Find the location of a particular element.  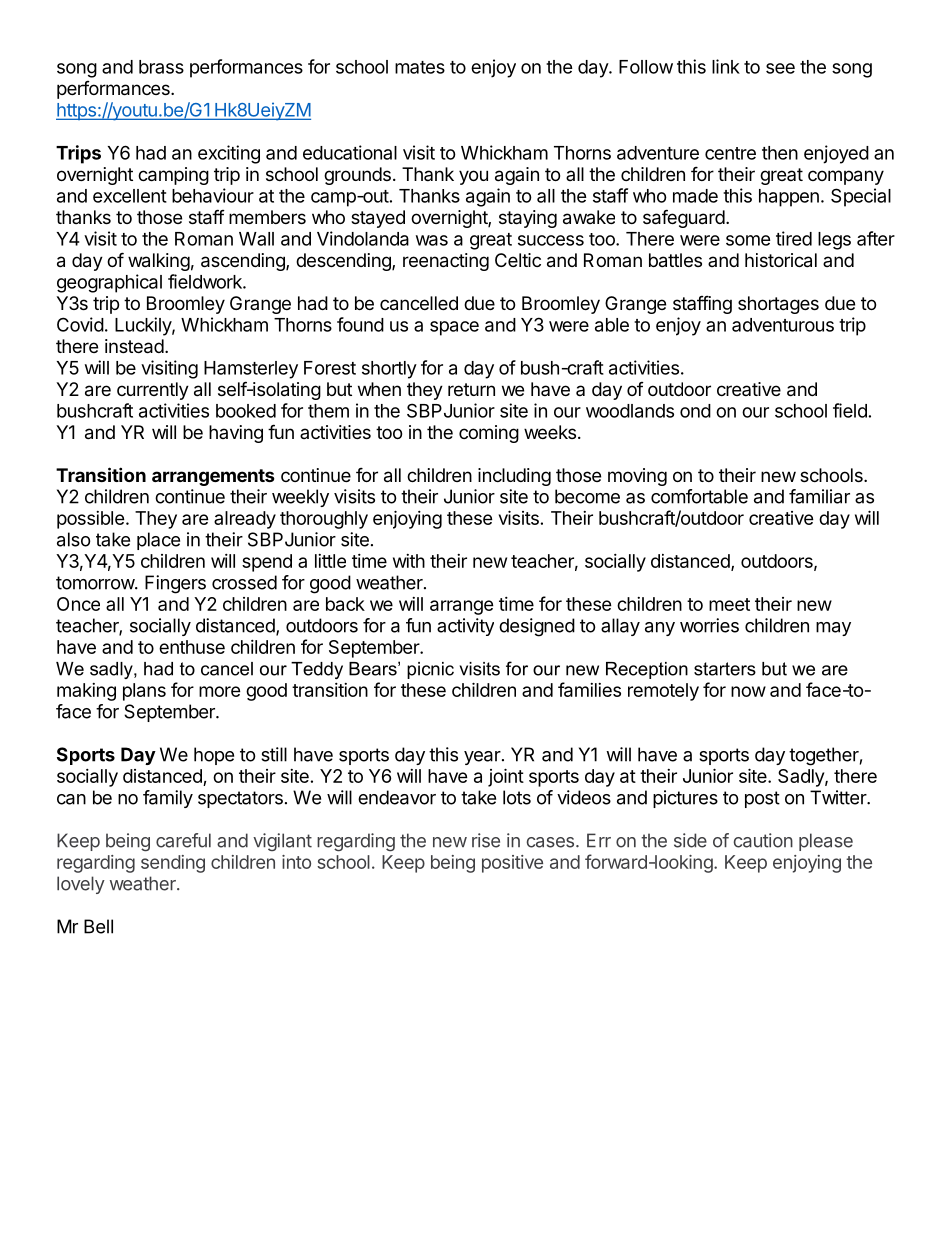

now is located at coordinates (748, 691).
